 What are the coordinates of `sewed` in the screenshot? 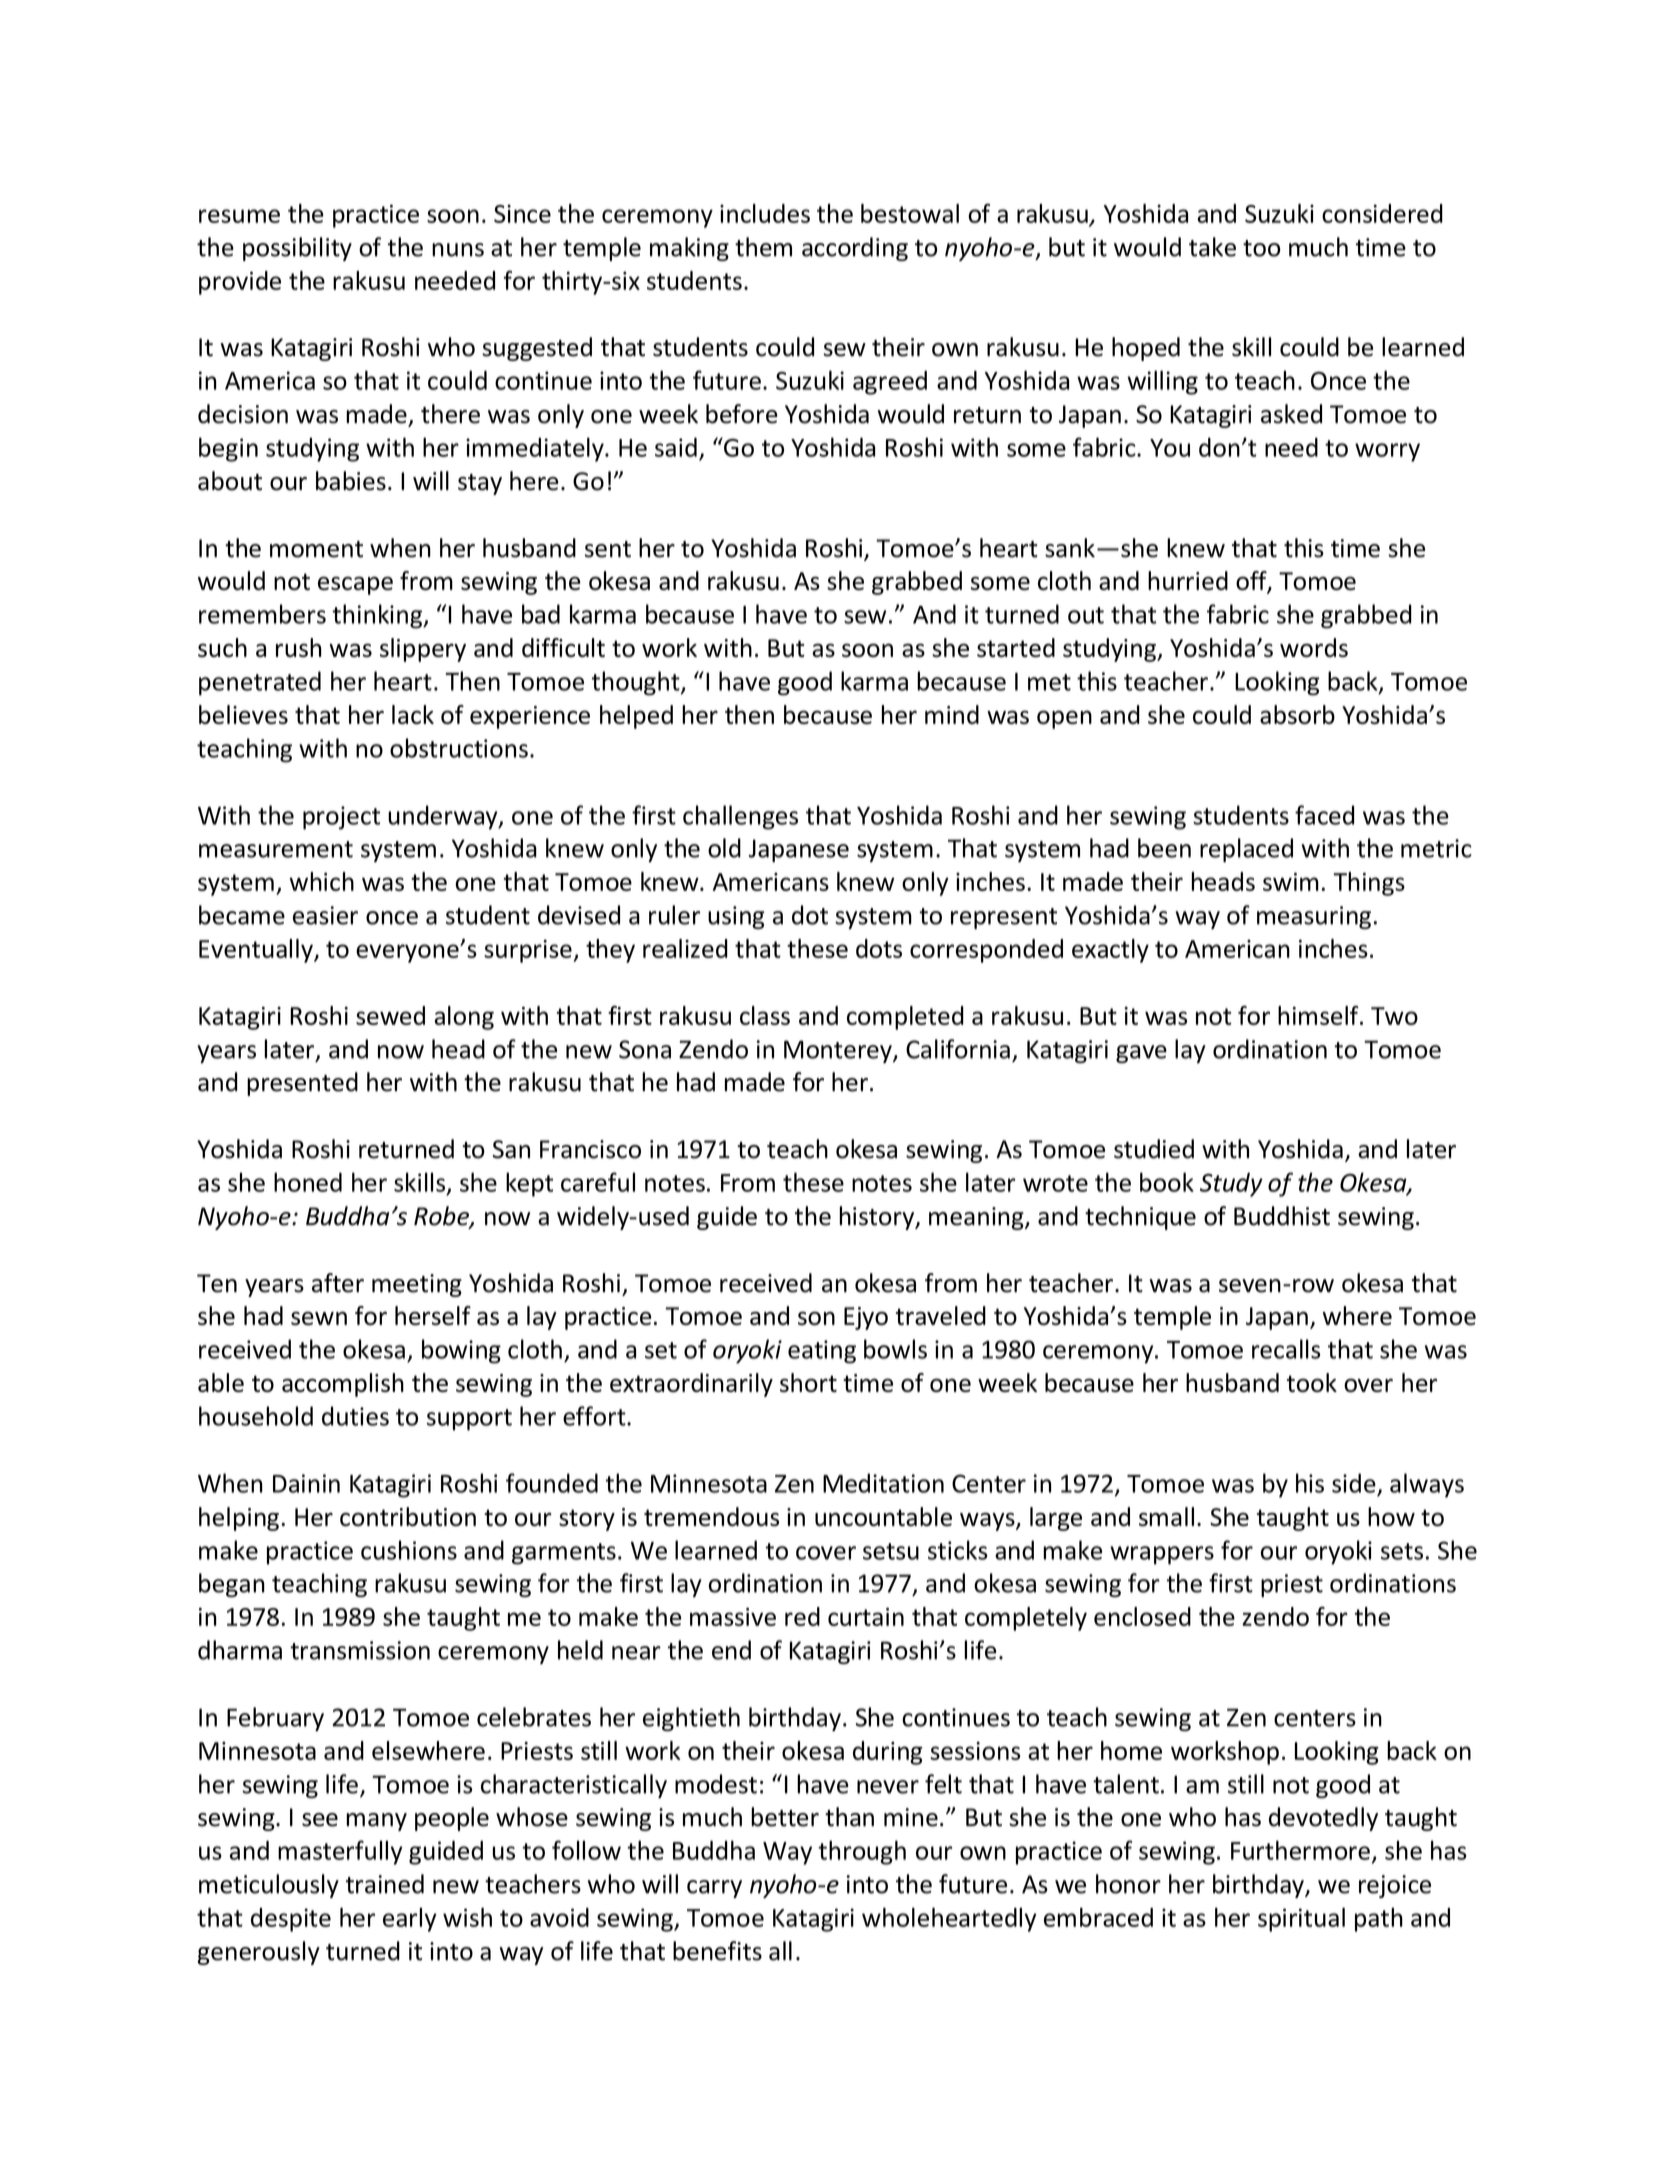 It's located at (390, 1015).
